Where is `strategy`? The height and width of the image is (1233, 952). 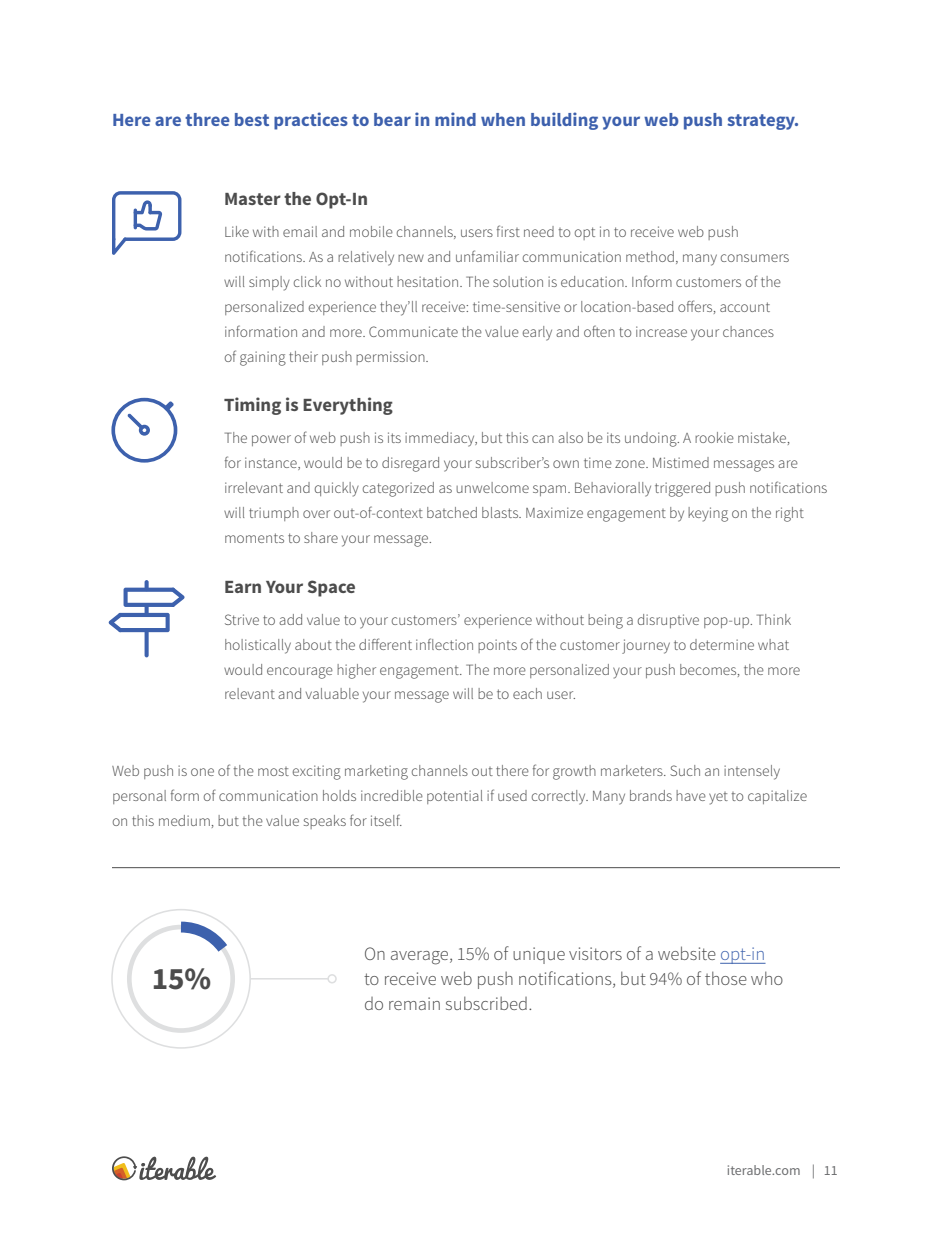 strategy is located at coordinates (762, 122).
